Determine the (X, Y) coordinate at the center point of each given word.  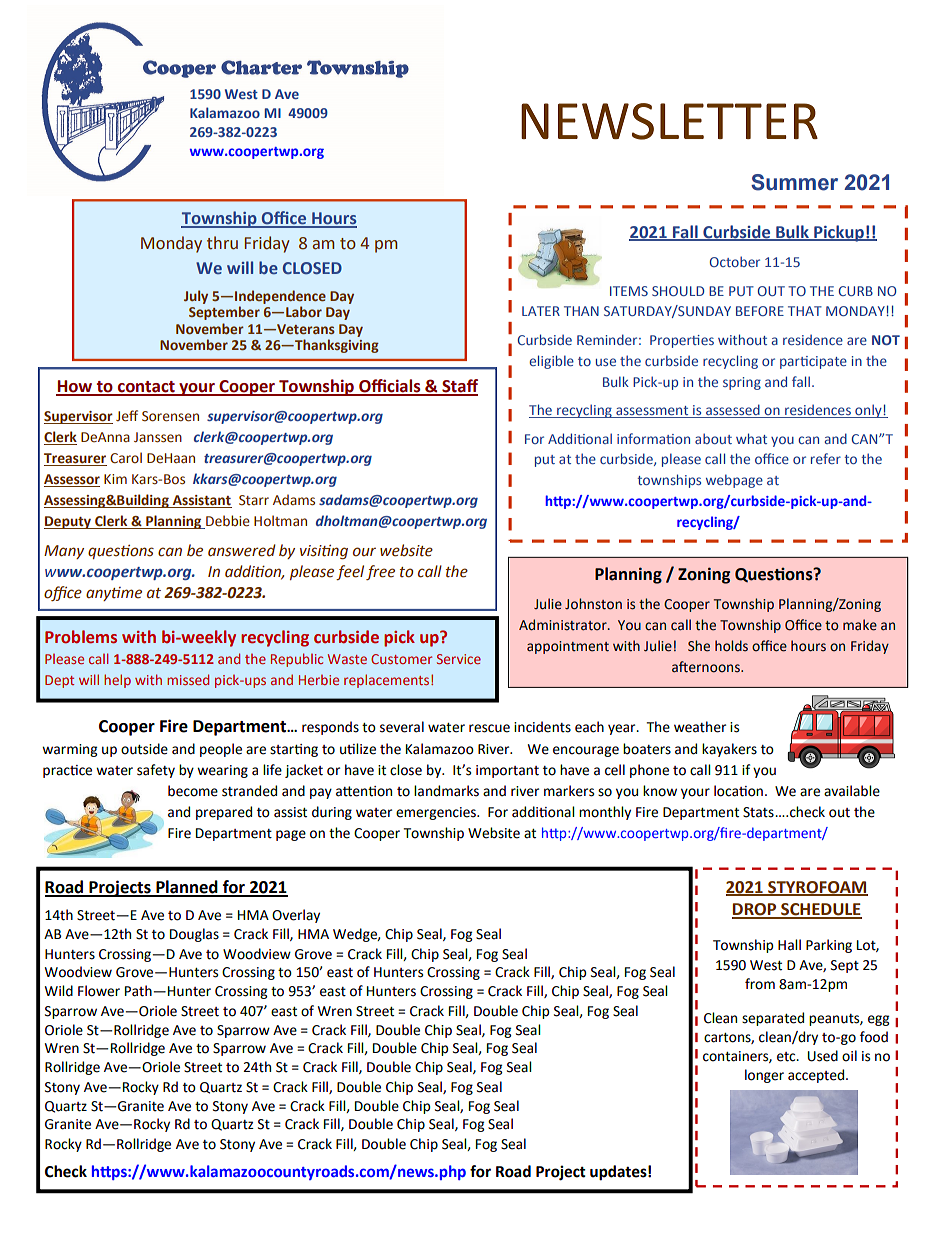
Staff (459, 387)
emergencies (437, 813)
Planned (187, 888)
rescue (489, 728)
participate (813, 362)
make (860, 625)
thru (222, 243)
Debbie (227, 522)
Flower (99, 991)
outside (144, 749)
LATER (541, 311)
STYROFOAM (817, 888)
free (380, 572)
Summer (794, 182)
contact (146, 388)
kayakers (729, 750)
